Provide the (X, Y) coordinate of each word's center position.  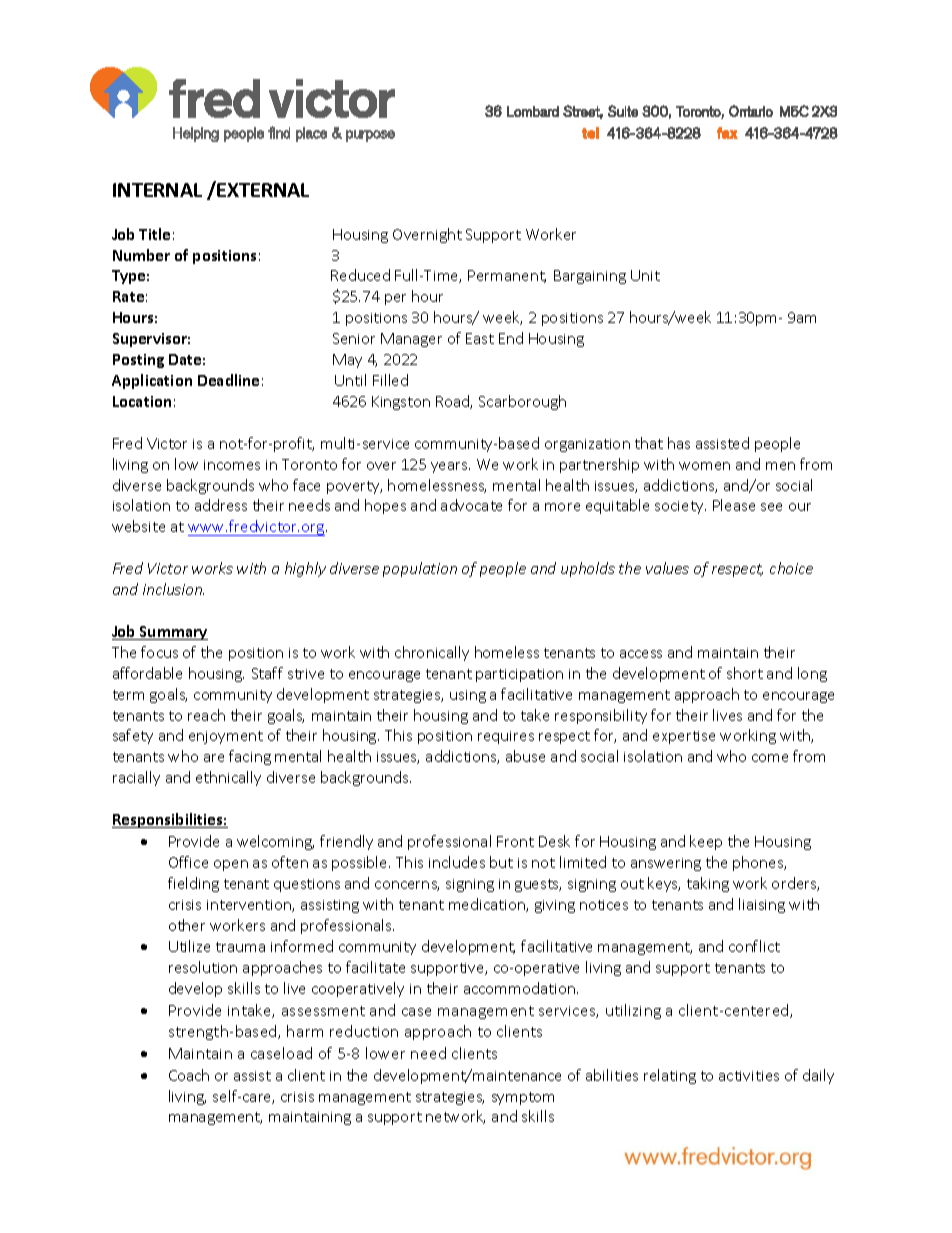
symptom (523, 1098)
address (221, 505)
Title (154, 234)
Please (734, 505)
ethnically (228, 778)
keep (706, 842)
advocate (471, 505)
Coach (189, 1075)
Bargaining (590, 277)
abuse (525, 756)
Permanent (507, 276)
